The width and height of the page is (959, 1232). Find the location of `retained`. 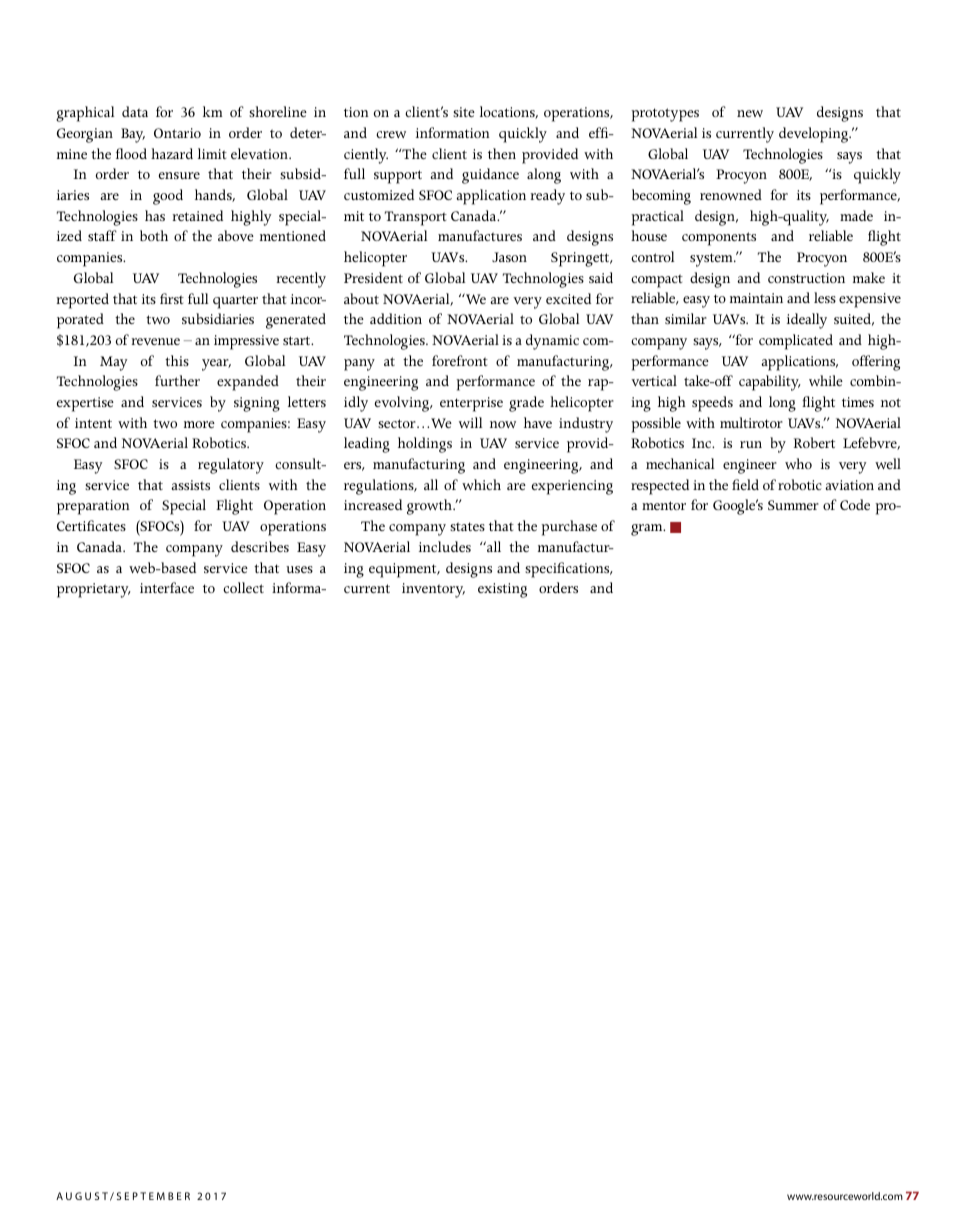

retained is located at coordinates (197, 215).
